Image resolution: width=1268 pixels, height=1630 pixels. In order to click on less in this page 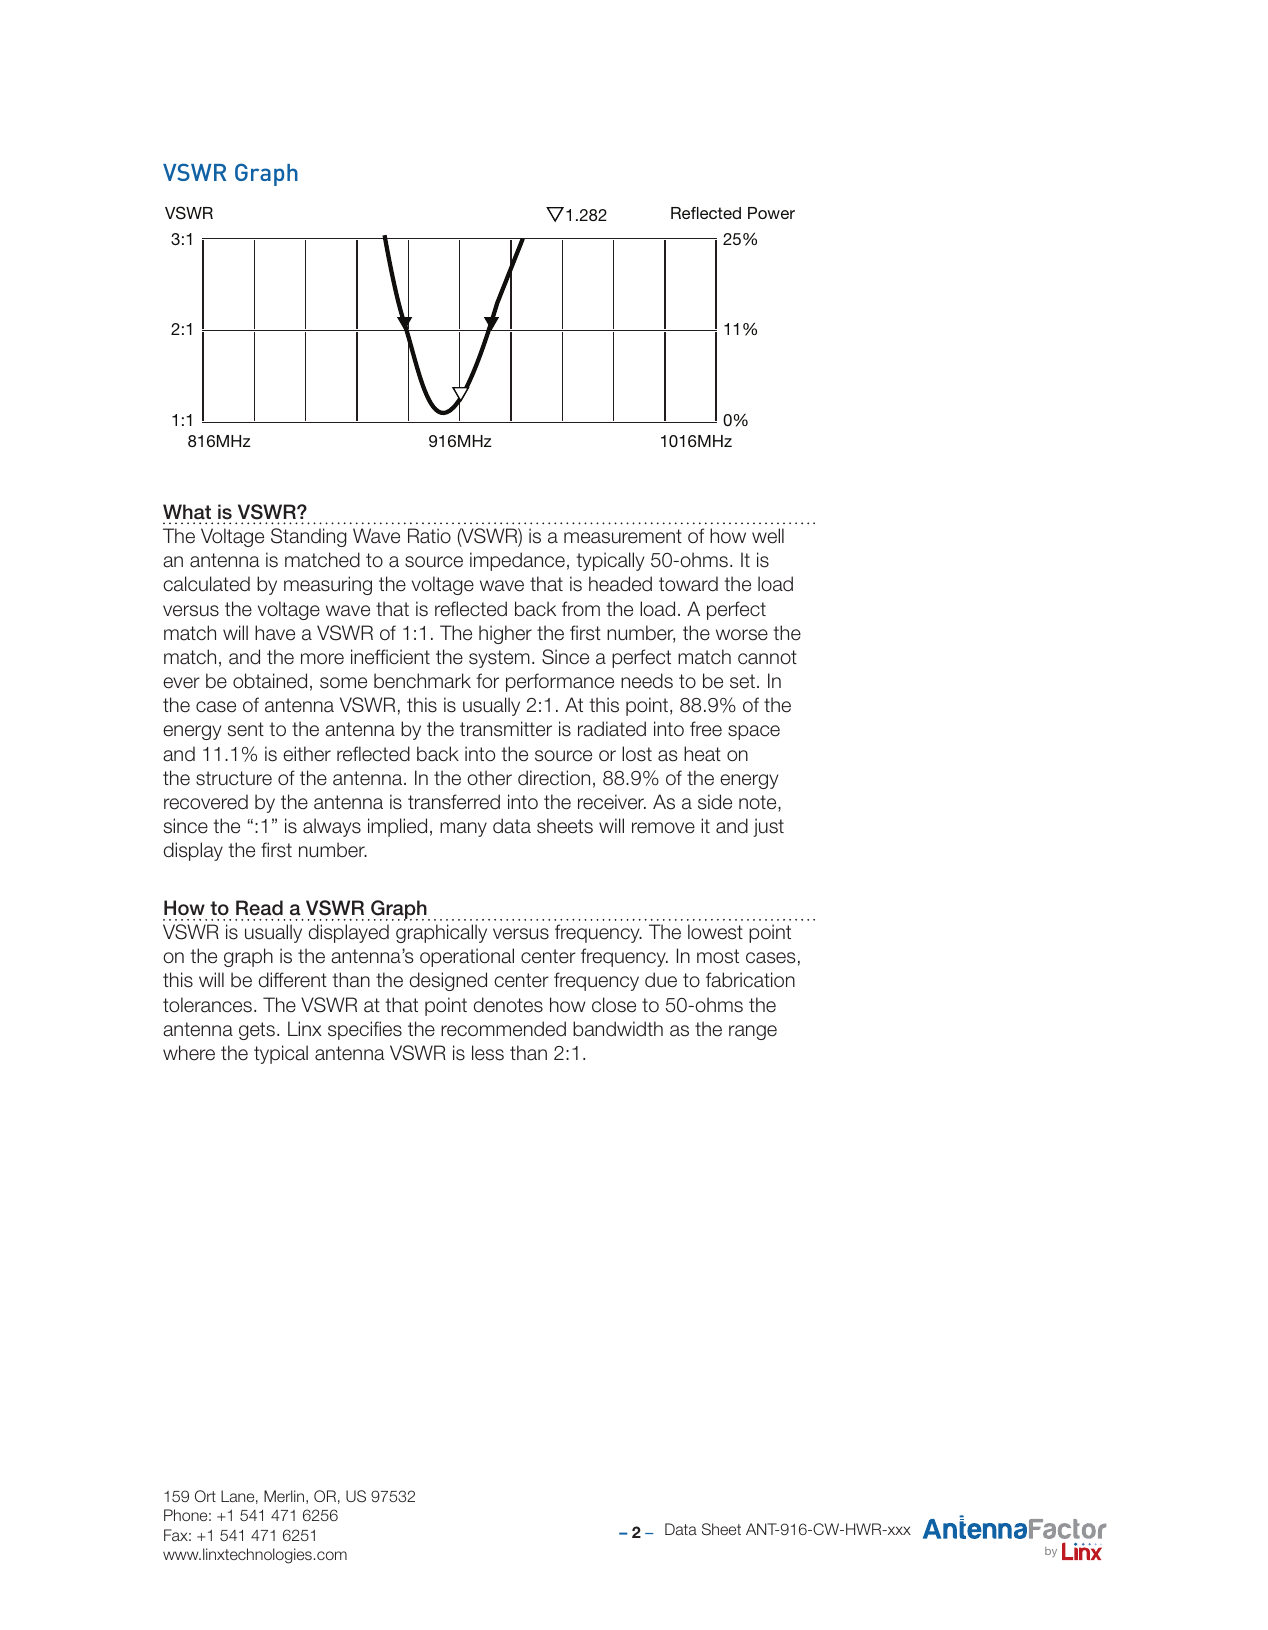, I will do `click(488, 1053)`.
